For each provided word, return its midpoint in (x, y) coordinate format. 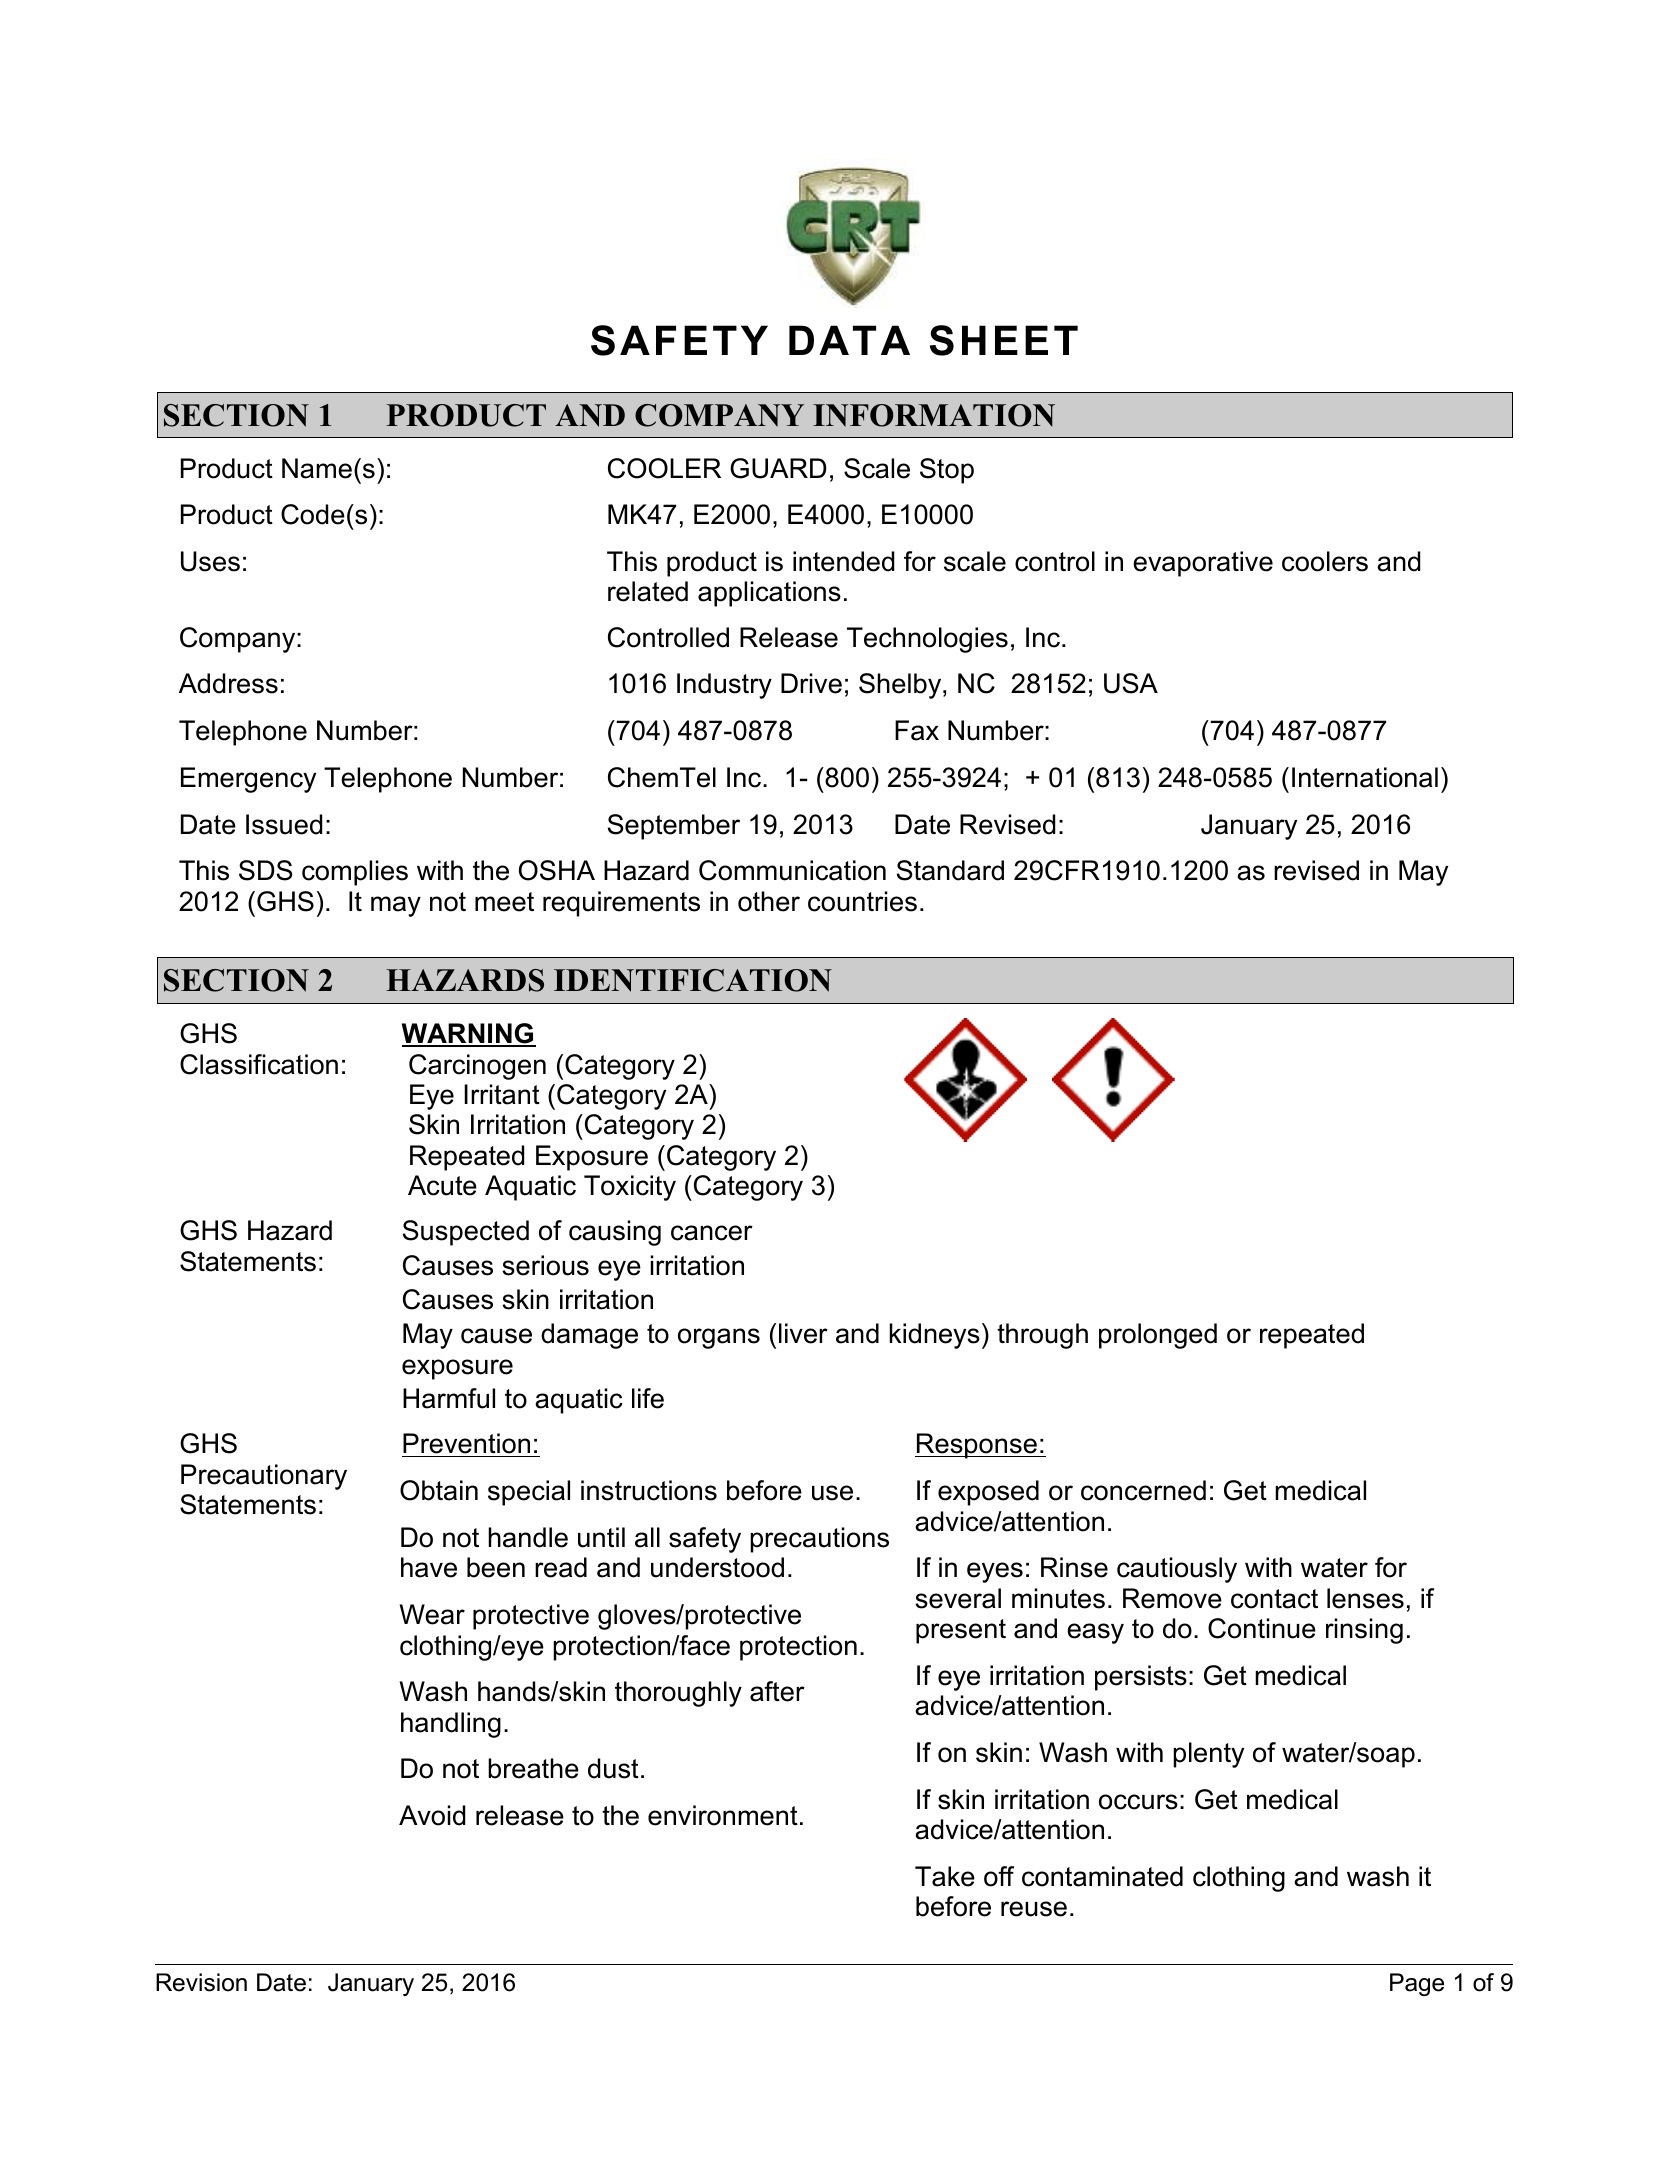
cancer (712, 1233)
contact (1274, 1599)
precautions (819, 1540)
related (648, 591)
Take (945, 1876)
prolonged (1158, 1336)
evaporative (1203, 564)
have (429, 1567)
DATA (849, 340)
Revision (201, 1982)
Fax (917, 730)
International (1365, 777)
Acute (442, 1185)
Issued (284, 824)
